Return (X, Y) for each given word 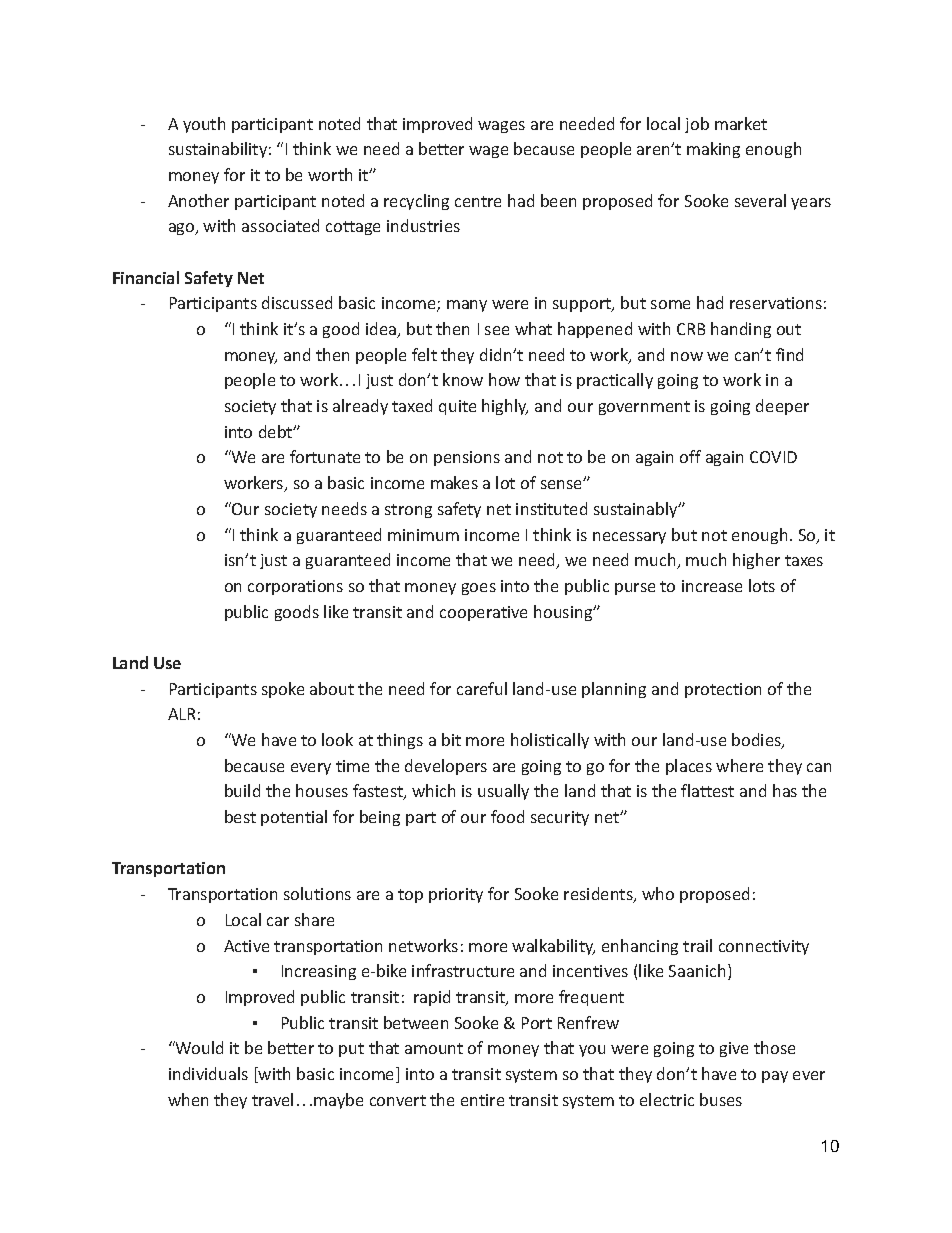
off (690, 456)
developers (446, 767)
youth (204, 125)
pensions (467, 458)
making (713, 150)
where (739, 765)
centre (478, 201)
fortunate (325, 456)
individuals (208, 1073)
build (242, 790)
